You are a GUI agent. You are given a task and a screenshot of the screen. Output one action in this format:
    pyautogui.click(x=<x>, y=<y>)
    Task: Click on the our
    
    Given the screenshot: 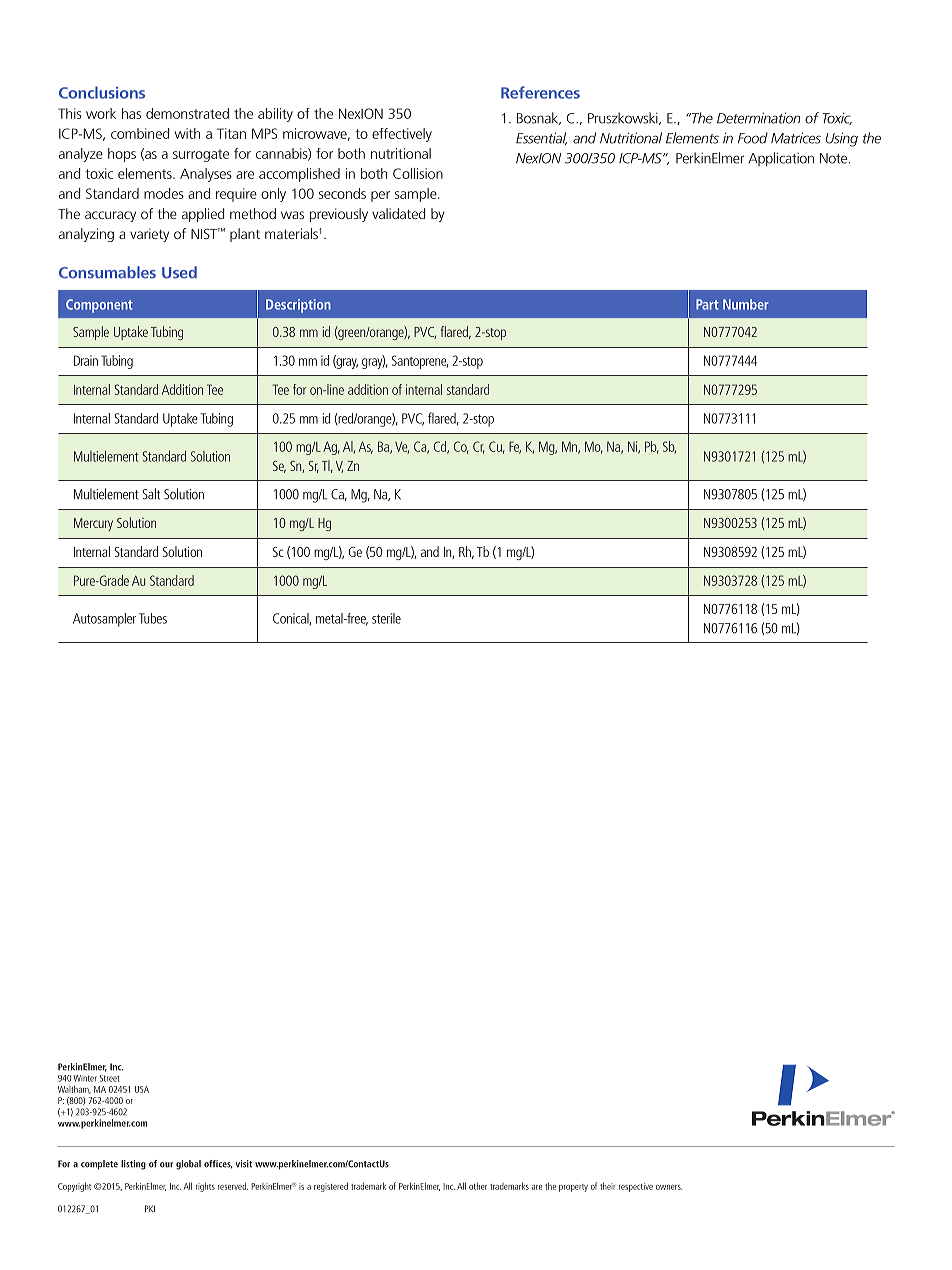 What is the action you would take?
    pyautogui.click(x=166, y=1165)
